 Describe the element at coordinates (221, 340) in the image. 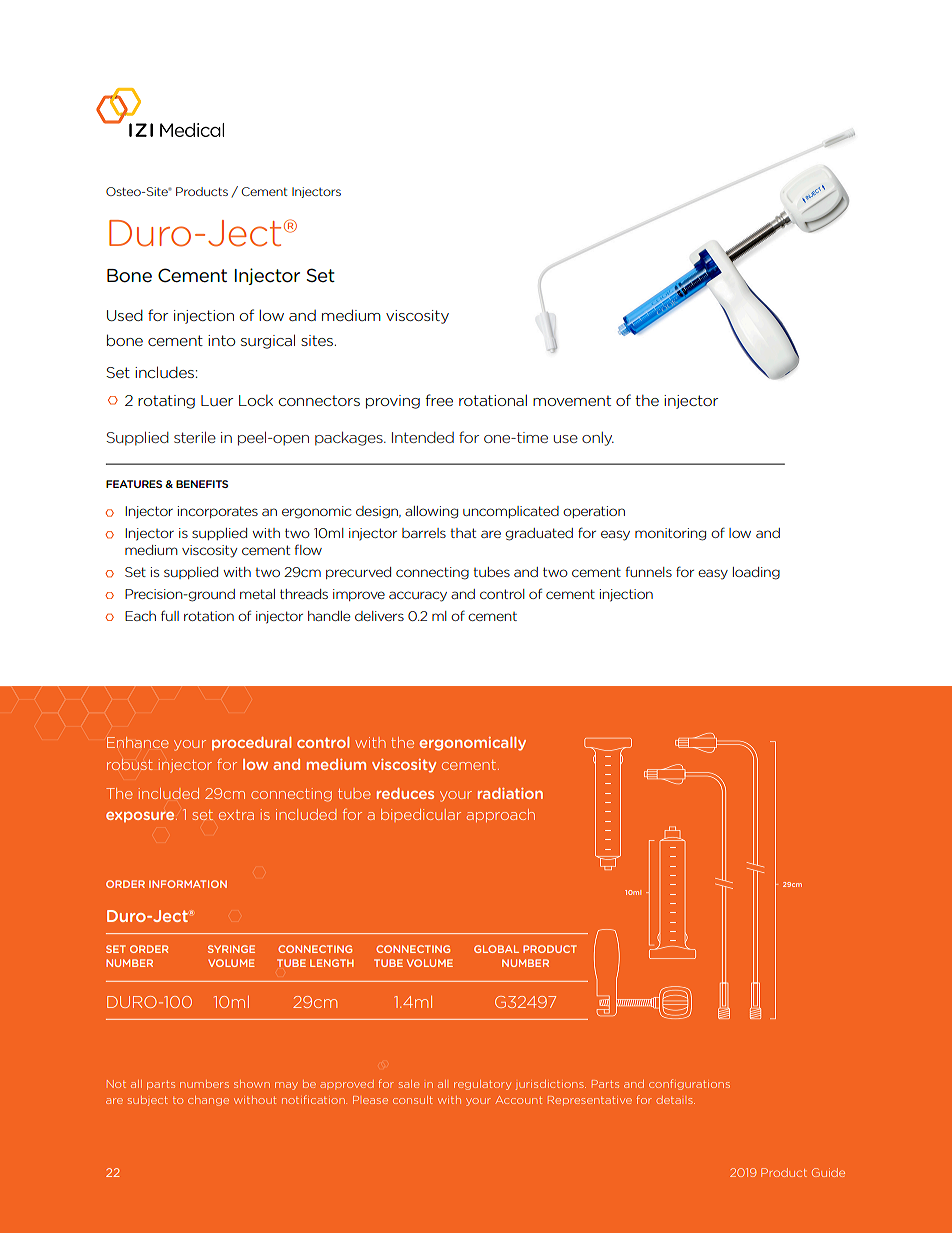

I see `into` at that location.
